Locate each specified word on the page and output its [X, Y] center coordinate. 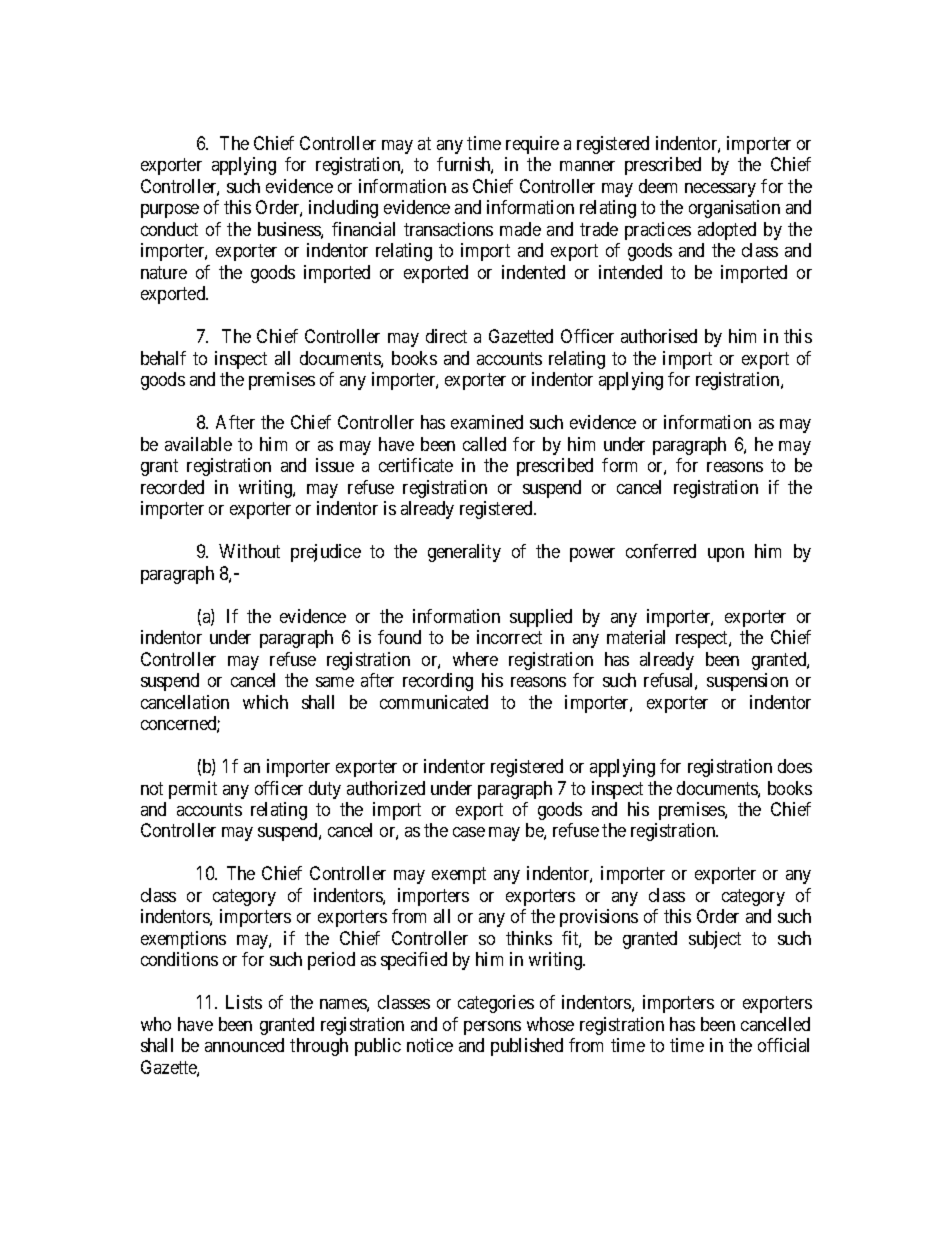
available [198, 444]
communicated [434, 702]
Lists [244, 1002]
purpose [170, 211]
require [532, 145]
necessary [720, 190]
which [265, 702]
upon [726, 555]
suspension [747, 682]
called [484, 444]
